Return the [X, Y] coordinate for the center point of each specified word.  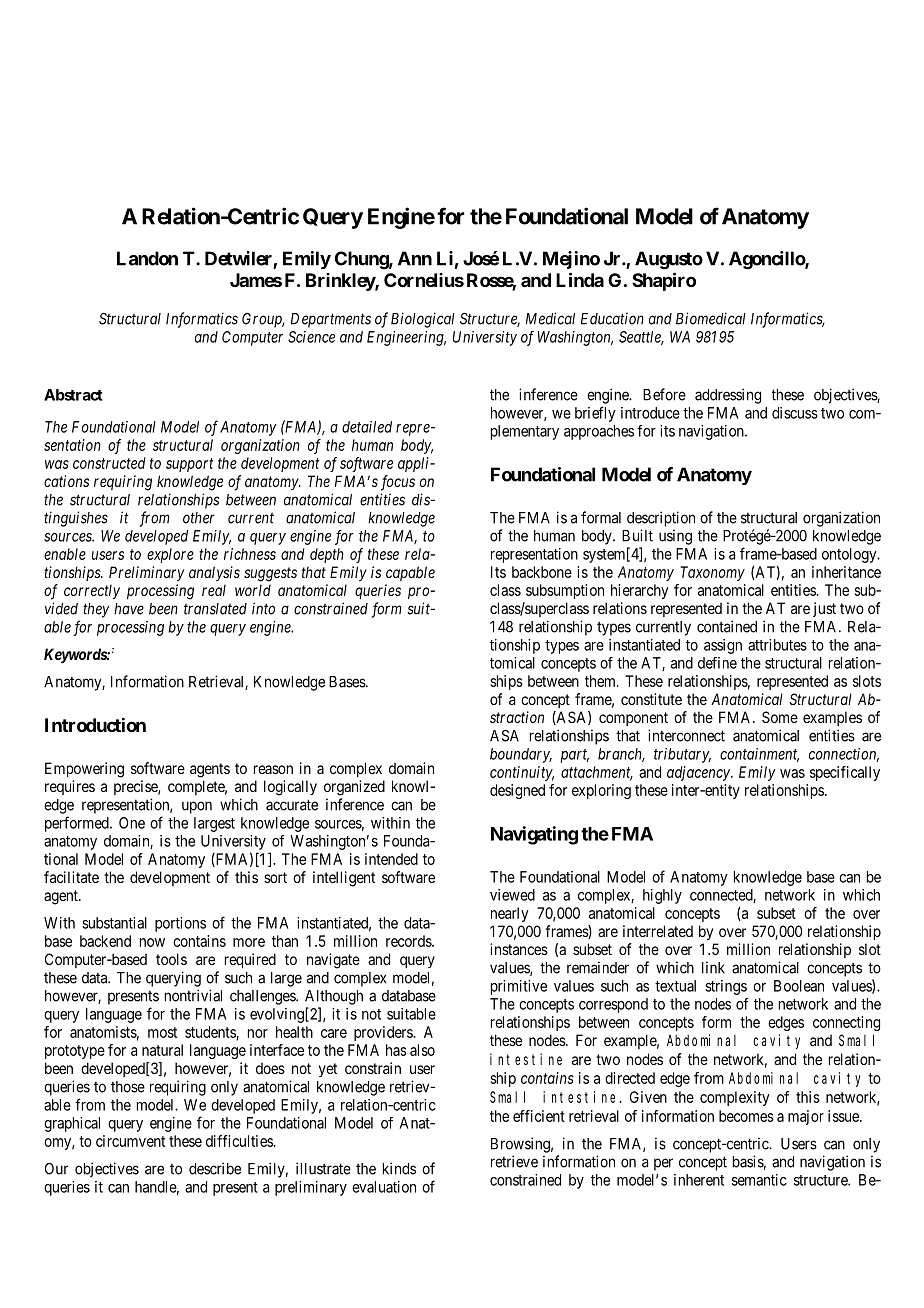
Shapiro [664, 281]
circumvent [130, 1141]
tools [171, 959]
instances [519, 949]
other [199, 518]
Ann [415, 258]
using [675, 537]
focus [398, 483]
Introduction [95, 724]
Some [780, 717]
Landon [147, 258]
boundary [521, 755]
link [713, 967]
